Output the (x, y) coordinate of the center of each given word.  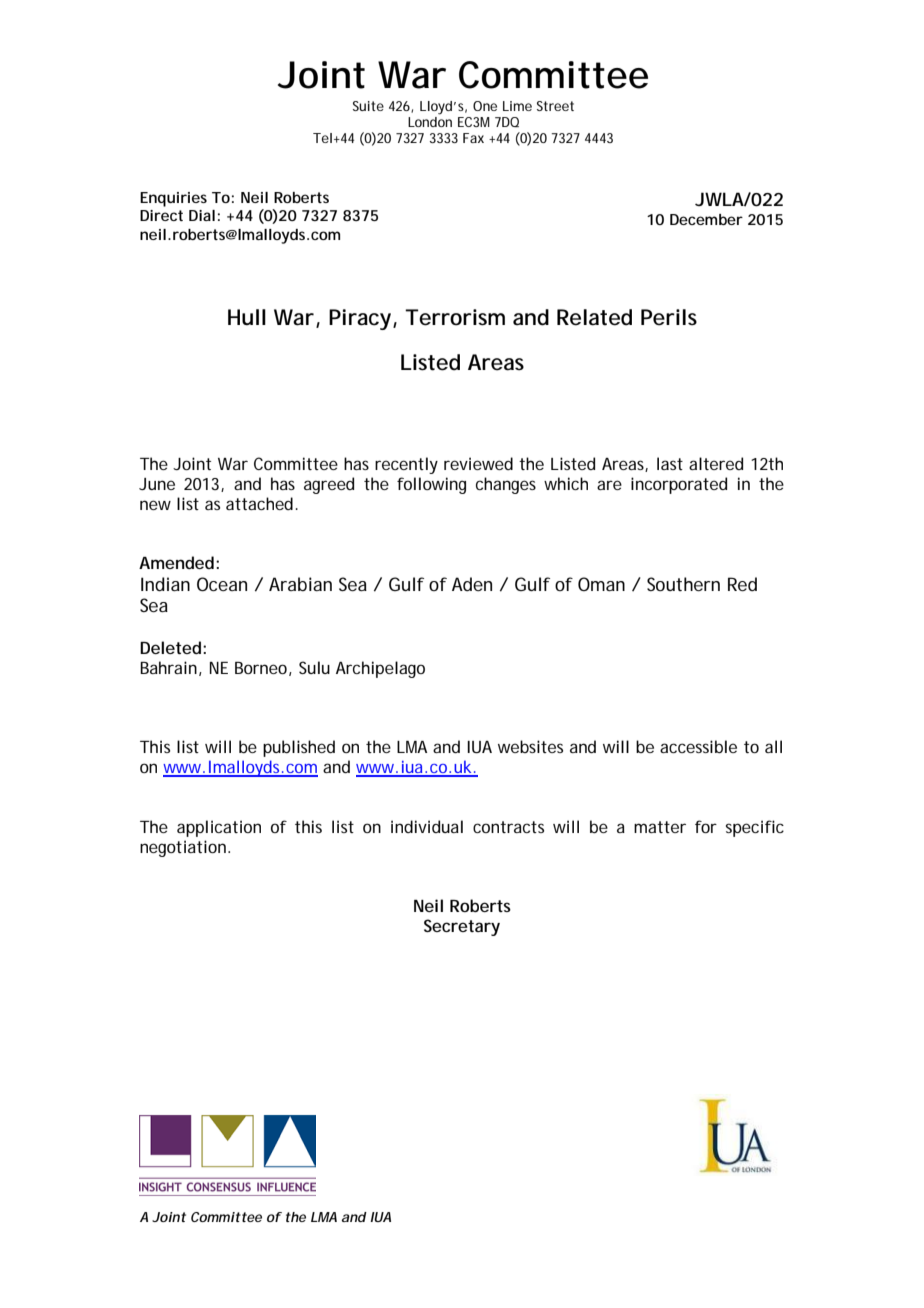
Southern (683, 584)
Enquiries (173, 199)
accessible (698, 746)
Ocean (222, 584)
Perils (669, 317)
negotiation (184, 848)
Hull (247, 317)
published (299, 748)
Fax (473, 138)
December (706, 219)
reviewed (478, 463)
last (670, 463)
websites (530, 746)
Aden (472, 584)
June (157, 484)
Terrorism (455, 317)
